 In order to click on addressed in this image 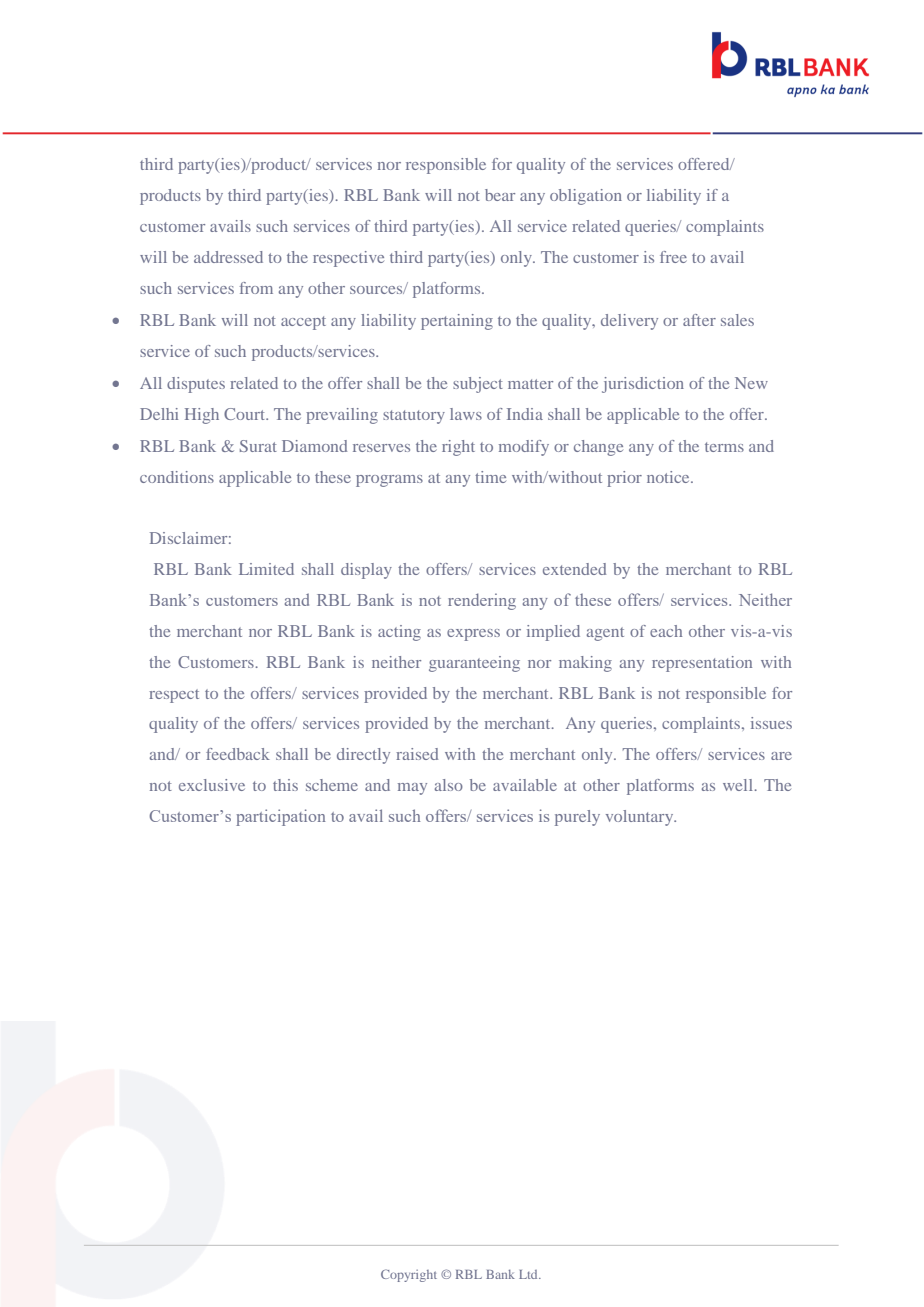, I will do `click(228, 257)`.
